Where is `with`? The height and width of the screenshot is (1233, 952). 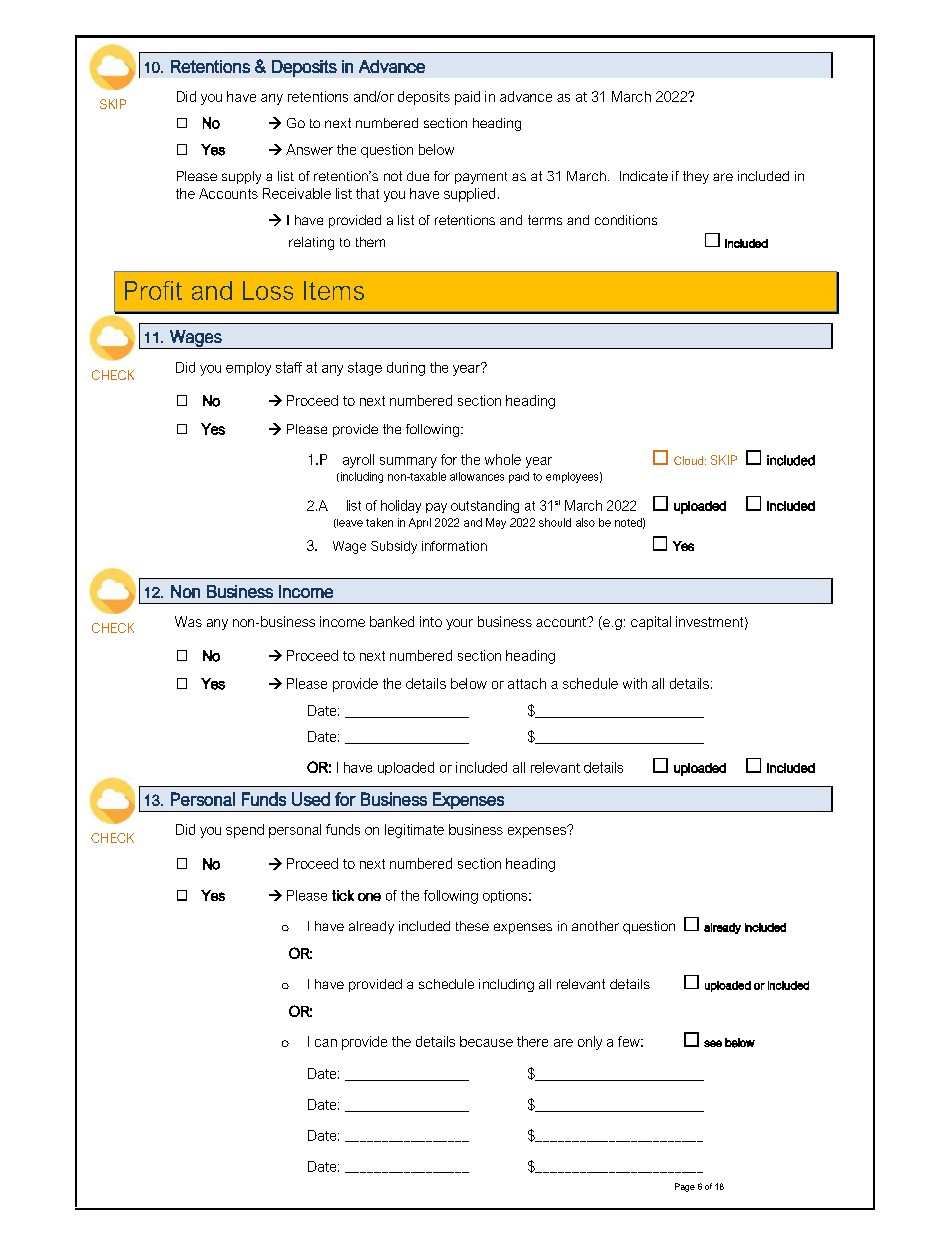 with is located at coordinates (635, 683).
